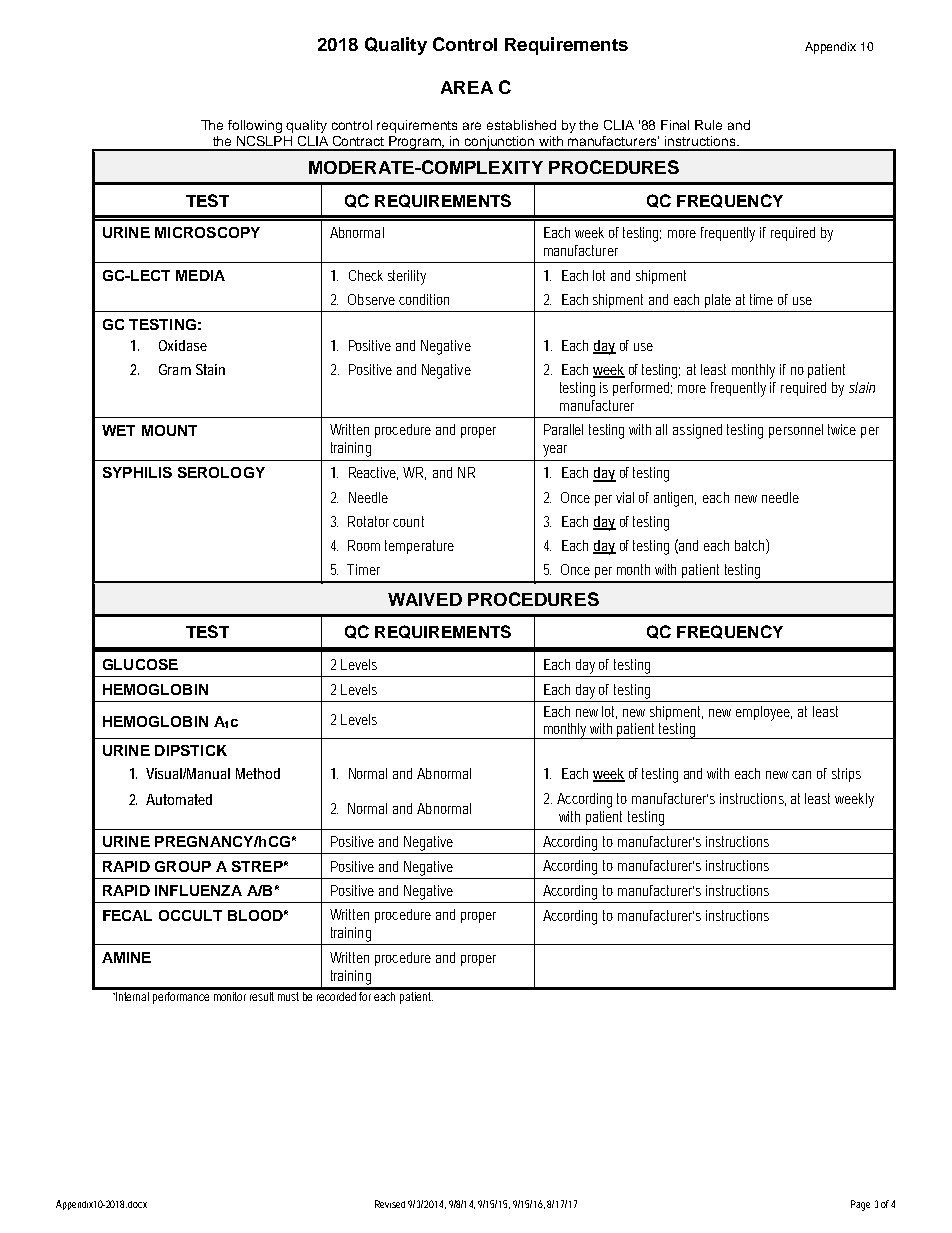 The width and height of the screenshot is (952, 1233). I want to click on conjunction, so click(500, 143).
